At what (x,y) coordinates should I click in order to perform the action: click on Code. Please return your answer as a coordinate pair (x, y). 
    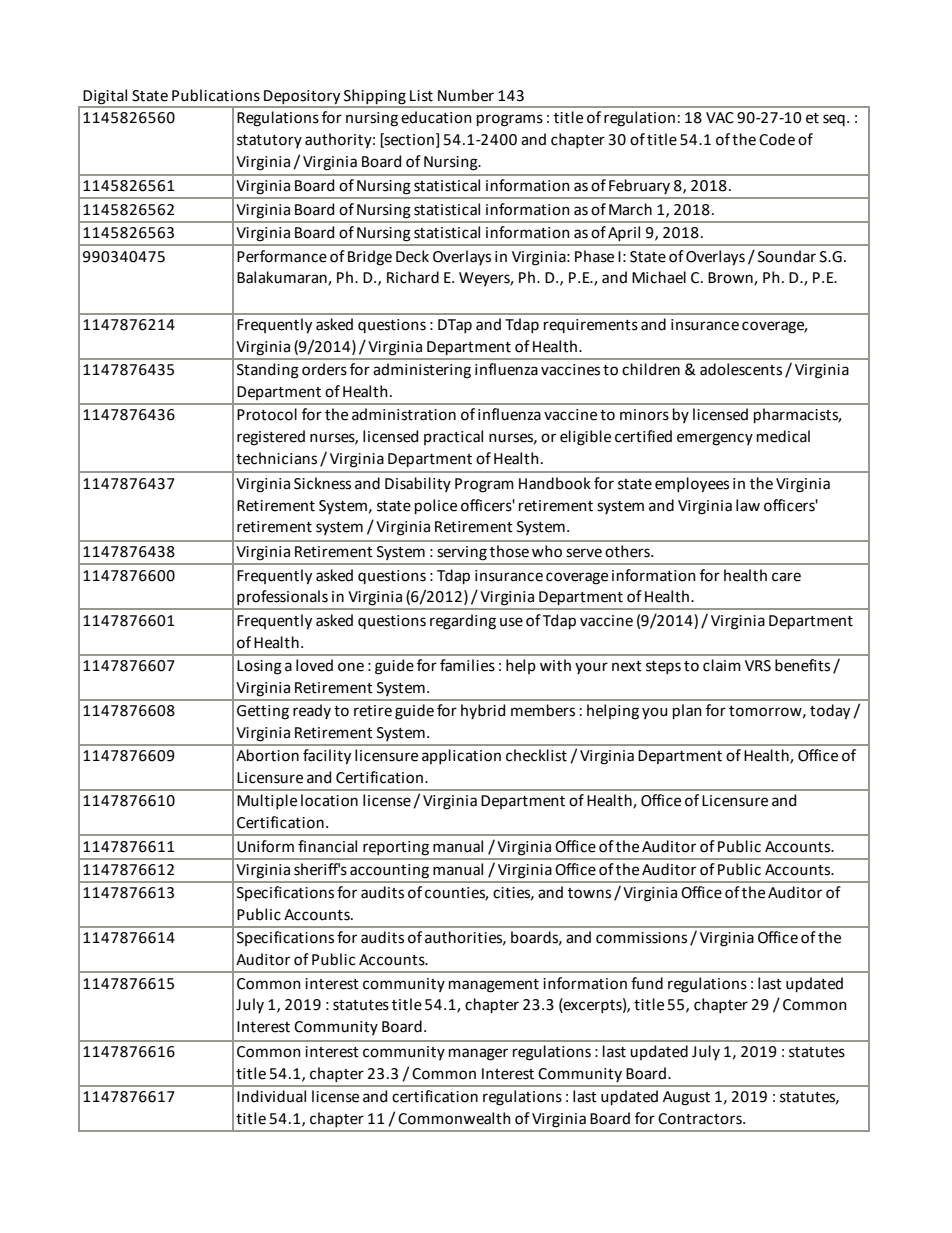
    Looking at the image, I should click on (777, 139).
